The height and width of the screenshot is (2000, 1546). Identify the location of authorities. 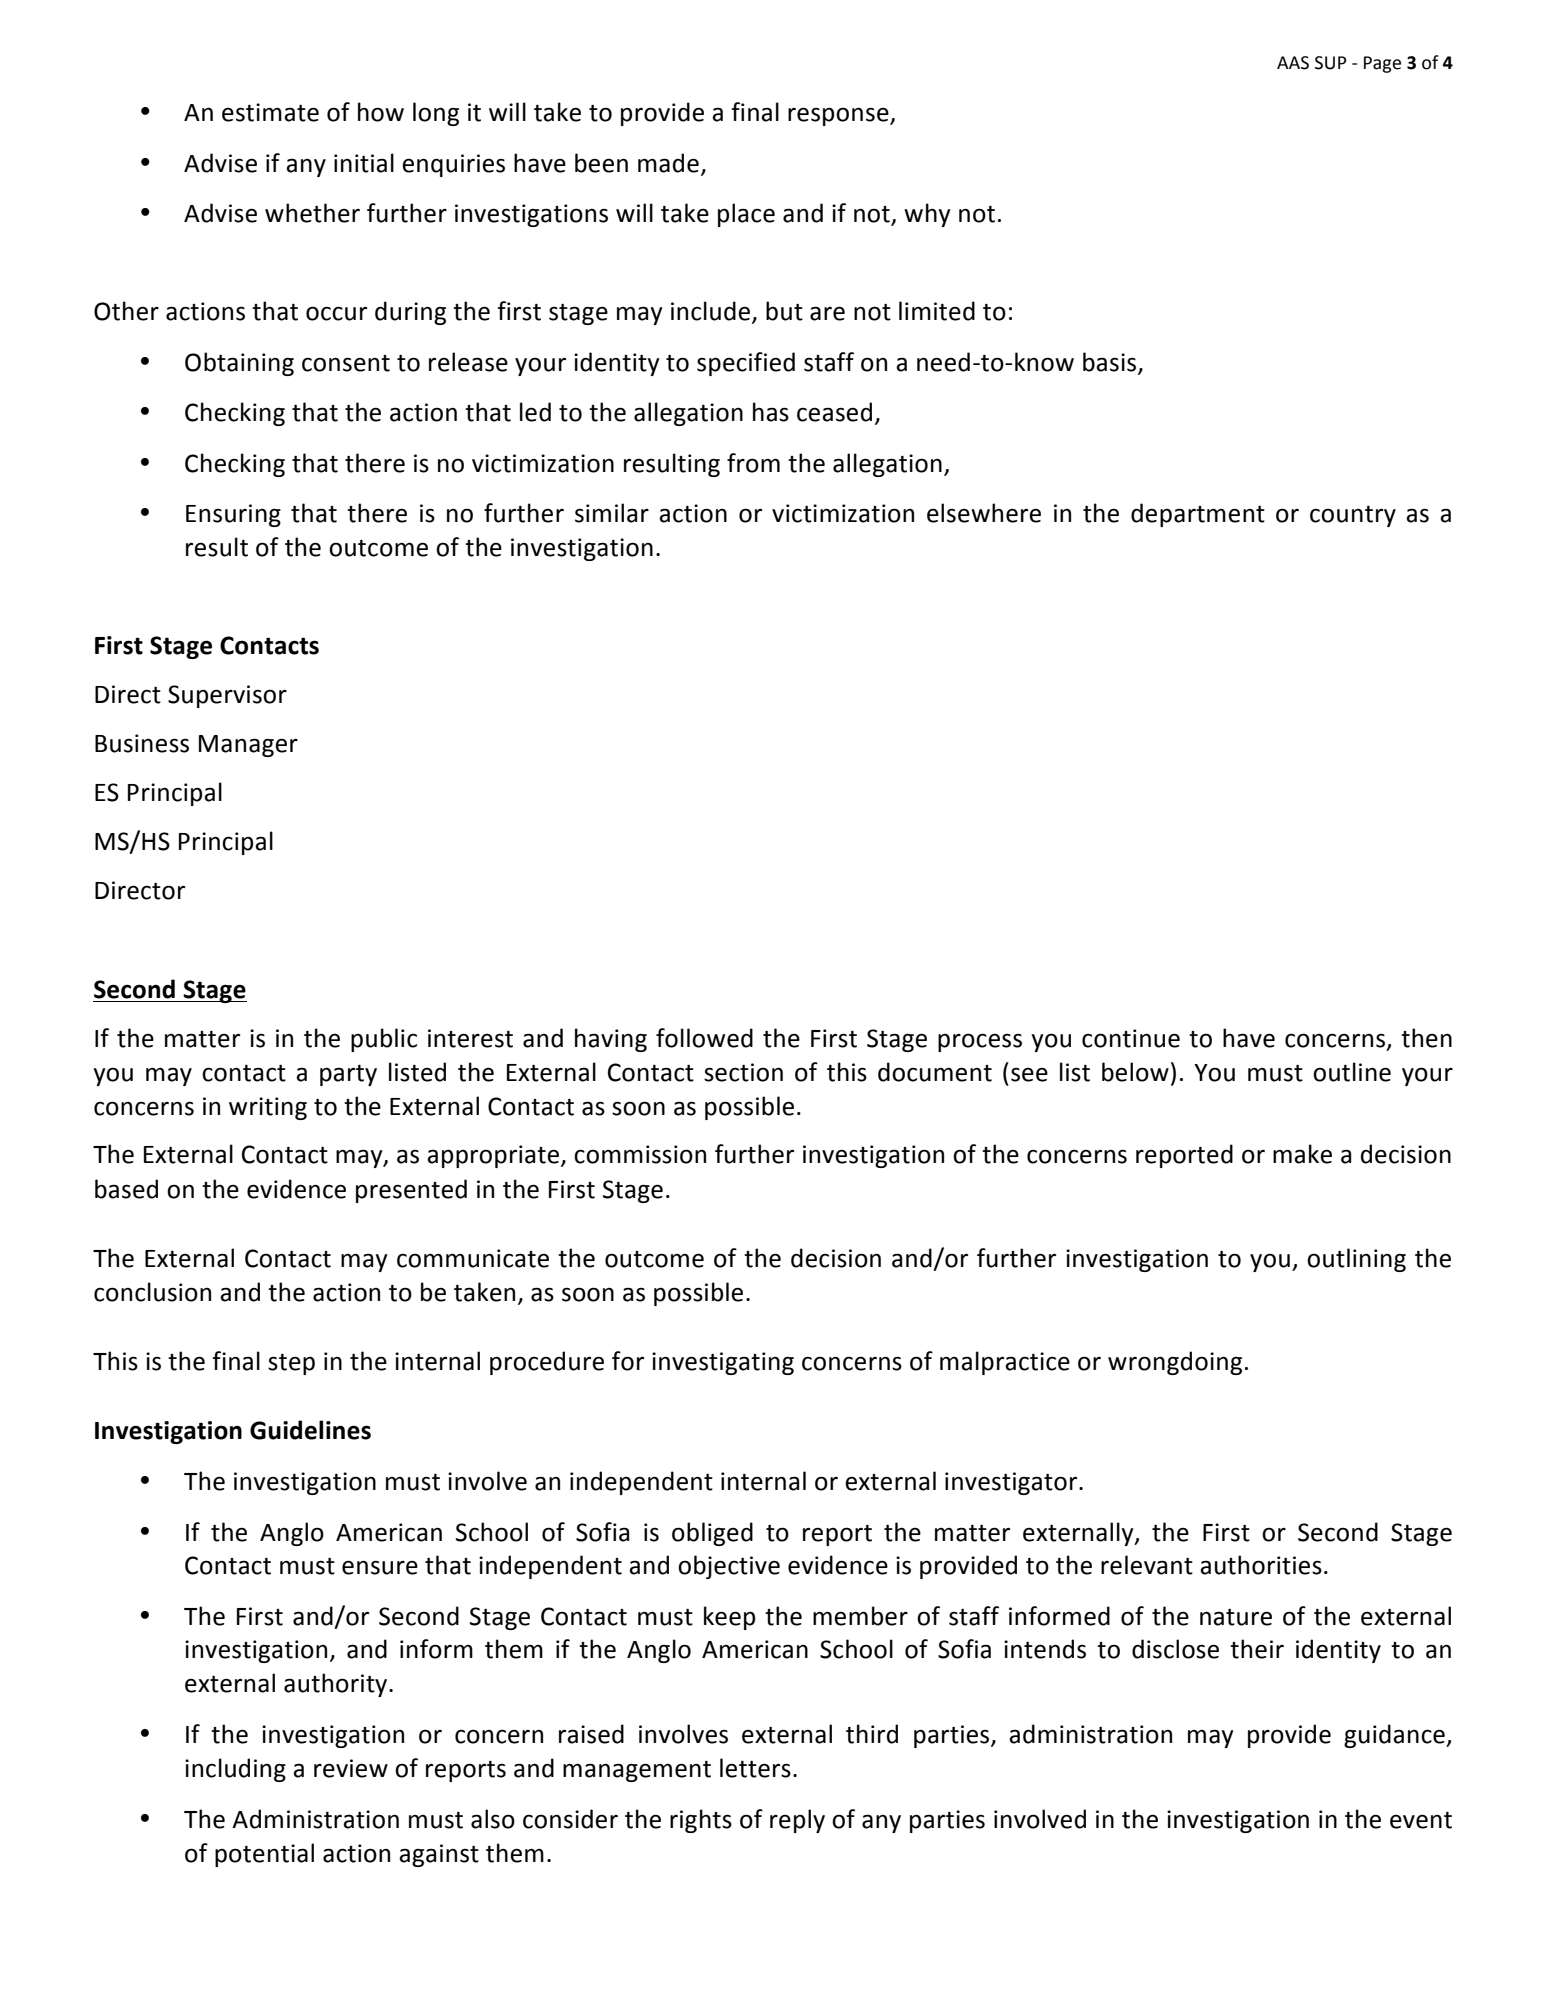
(1261, 1565).
